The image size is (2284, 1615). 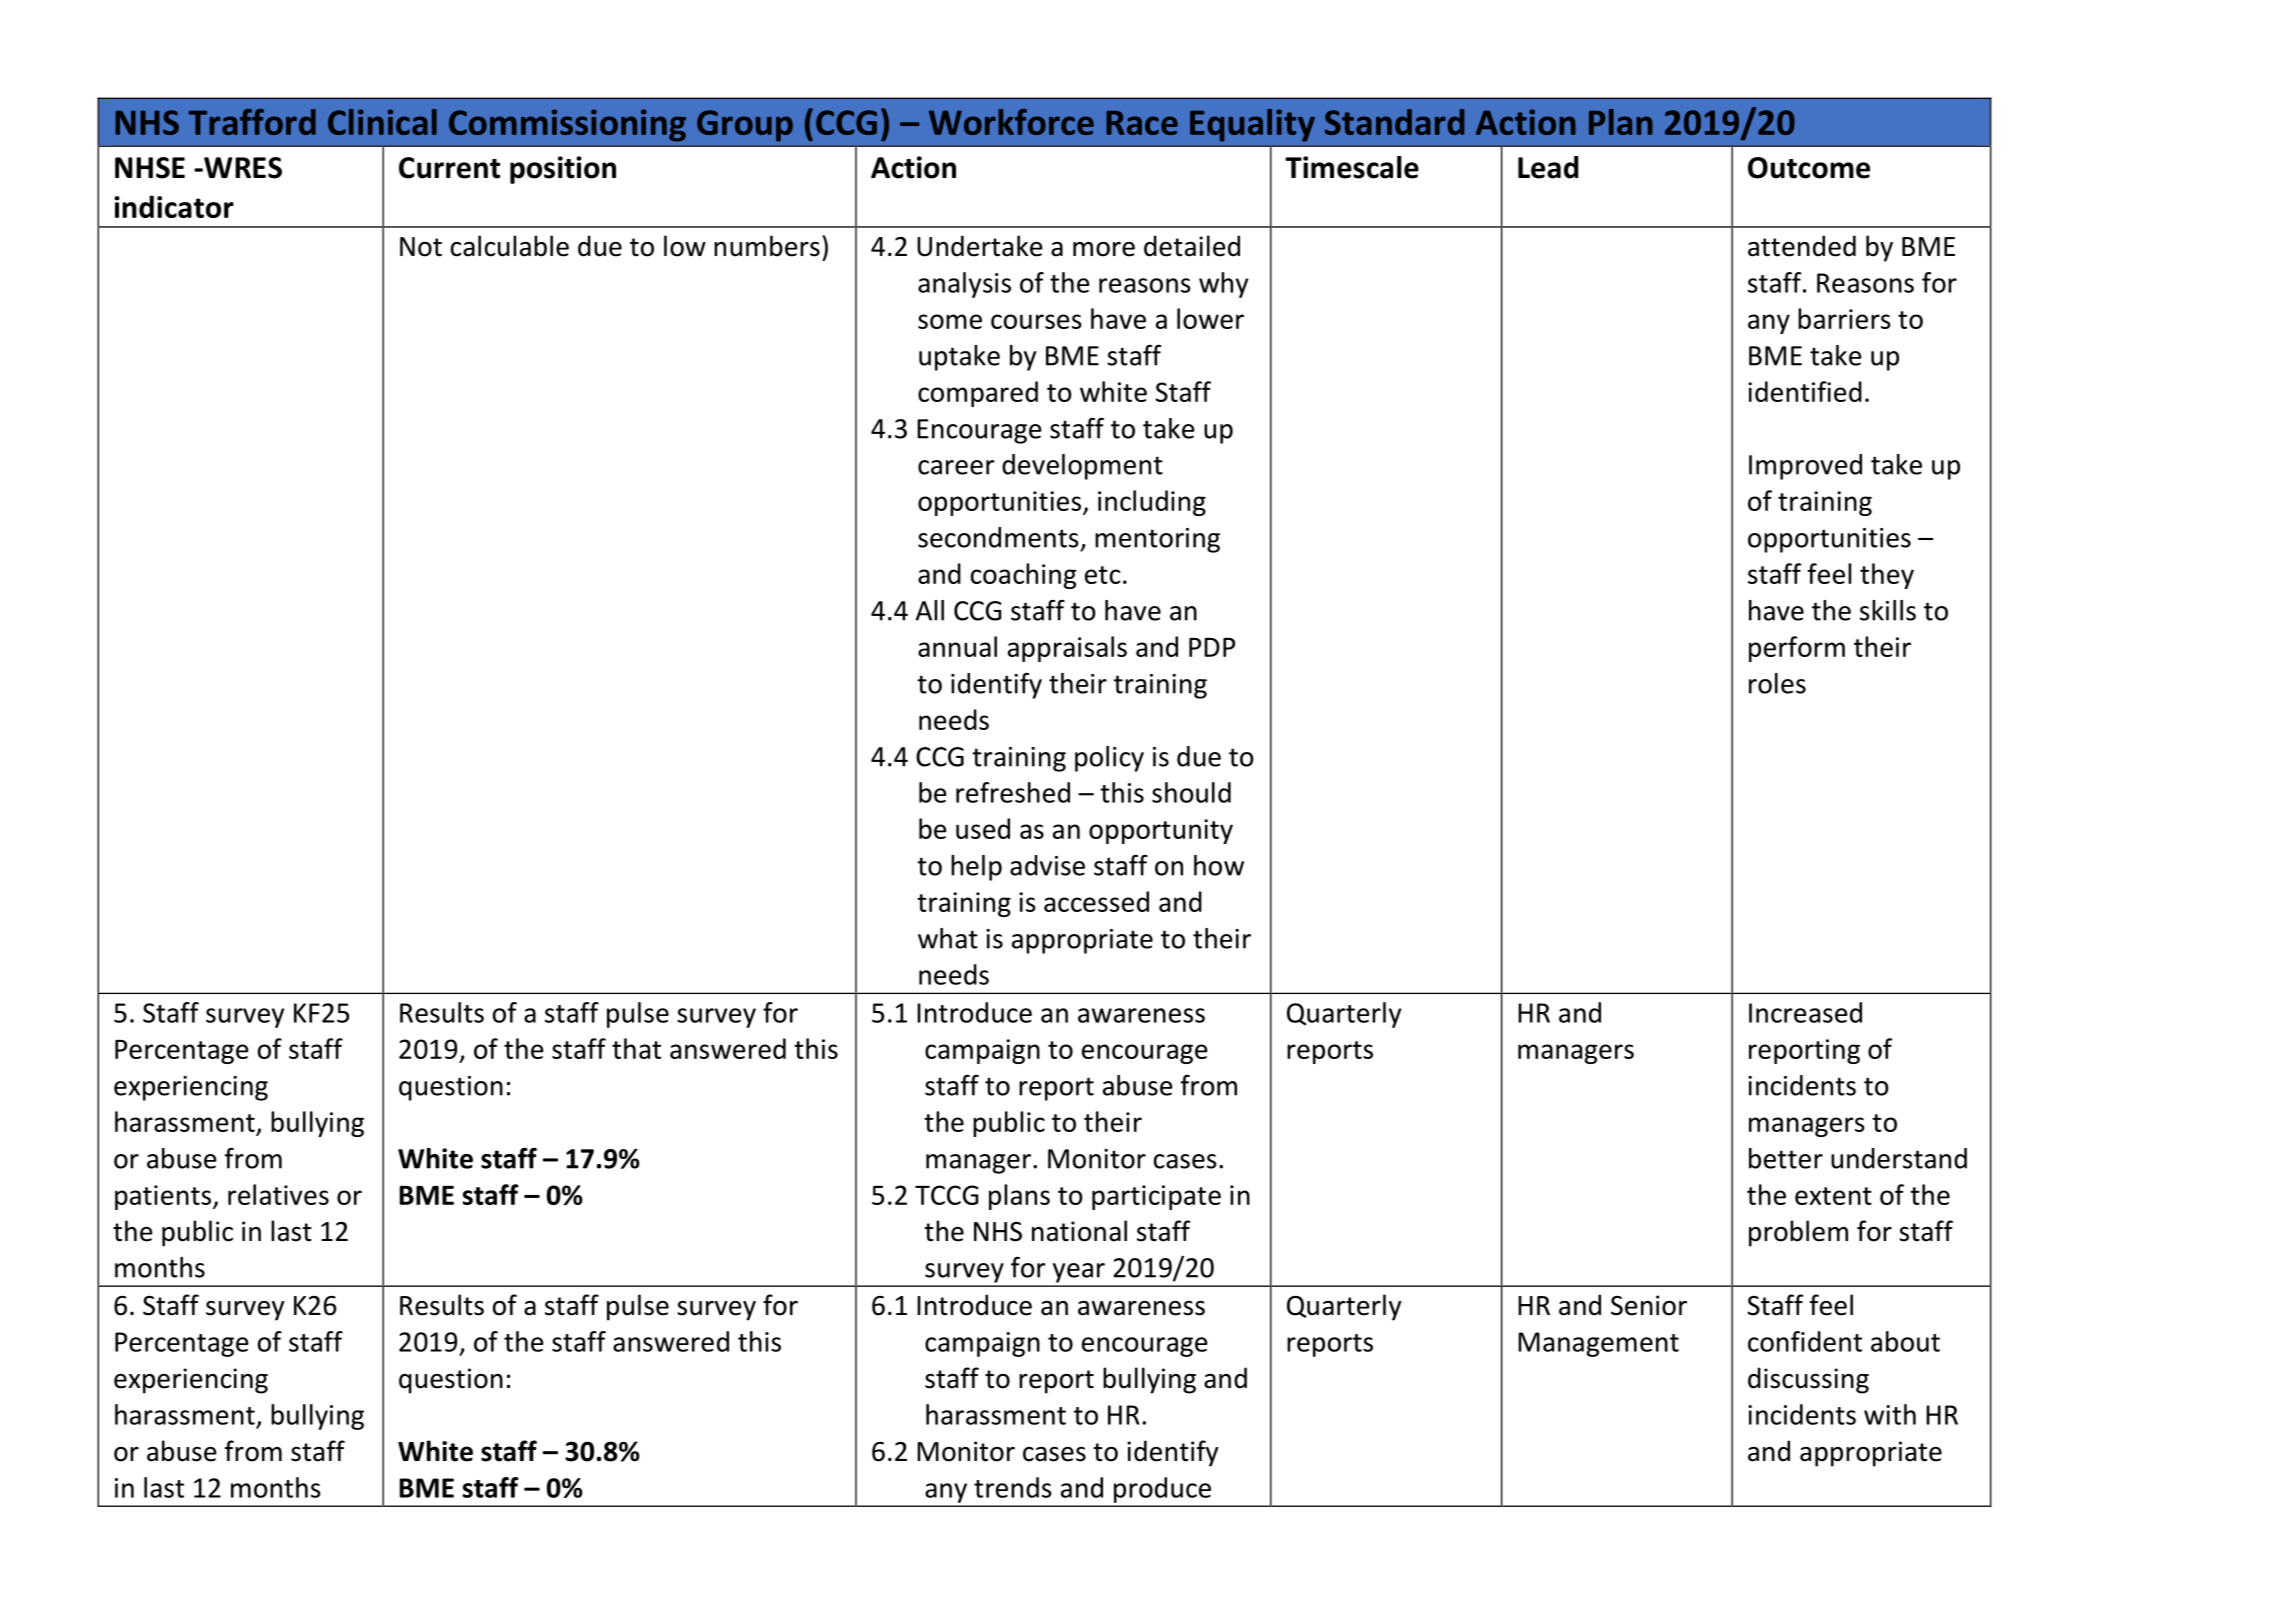 I want to click on trends, so click(x=1013, y=1487).
